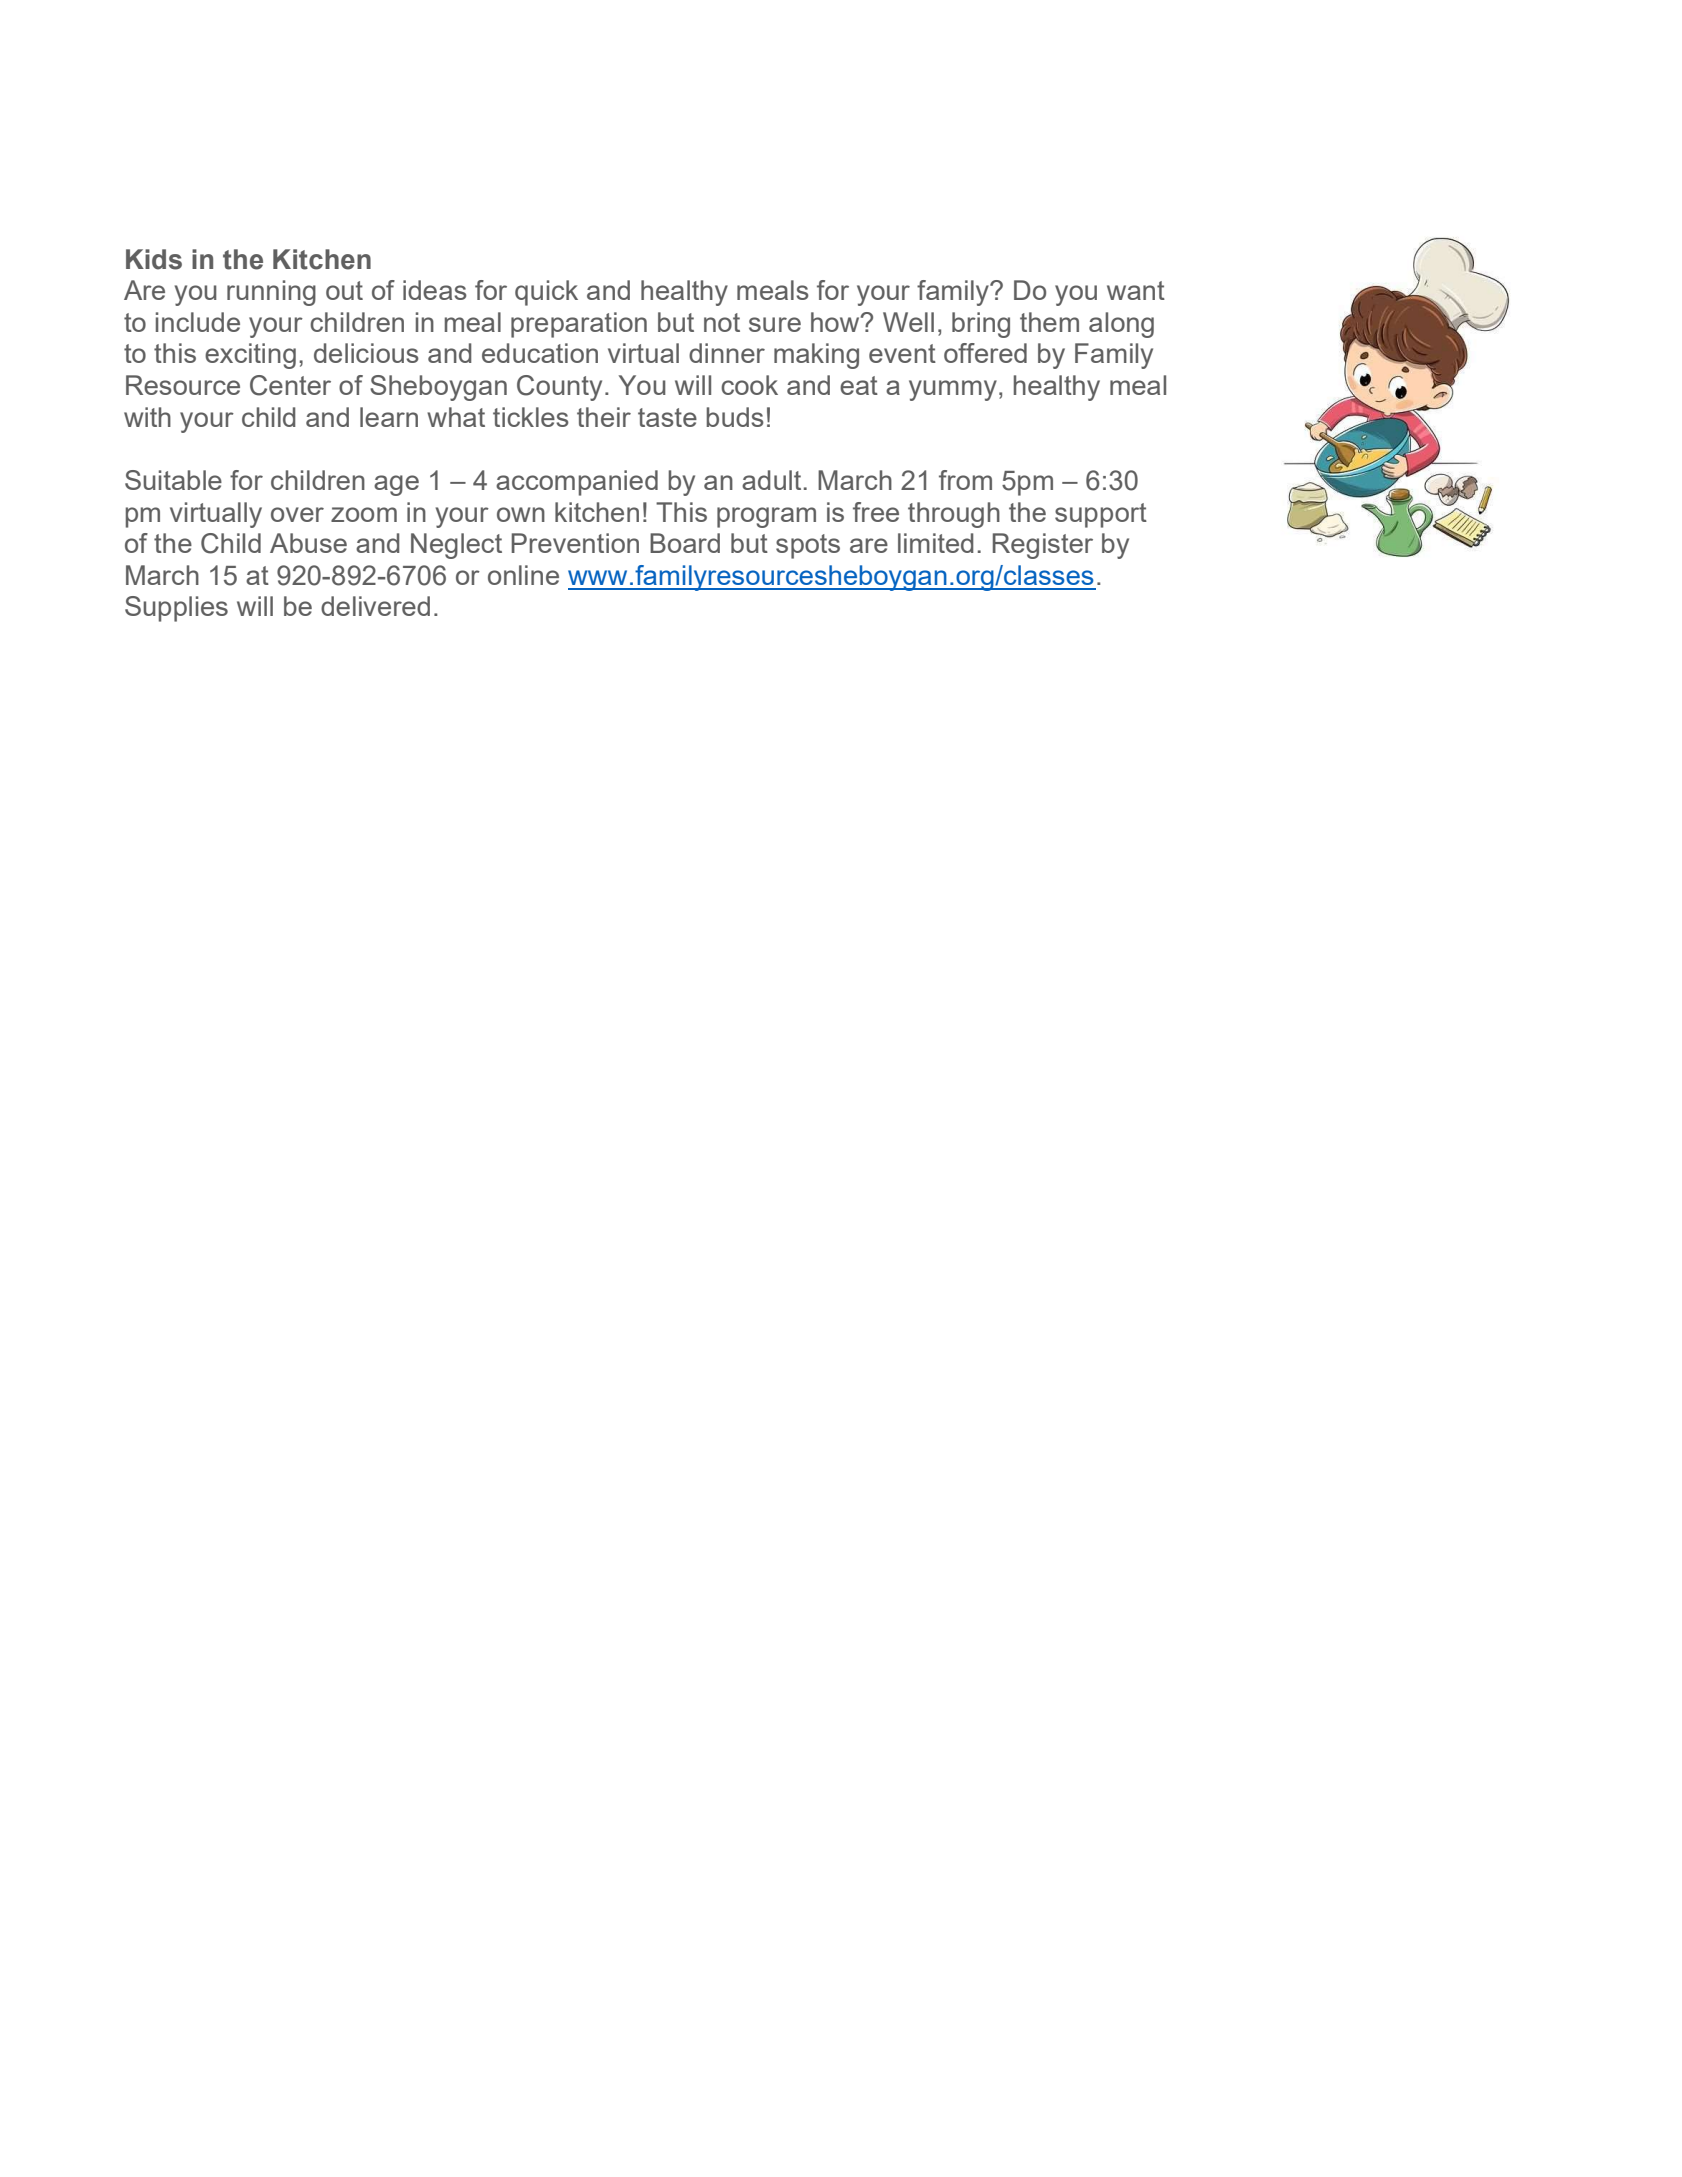 The image size is (1682, 2177). I want to click on online, so click(523, 575).
